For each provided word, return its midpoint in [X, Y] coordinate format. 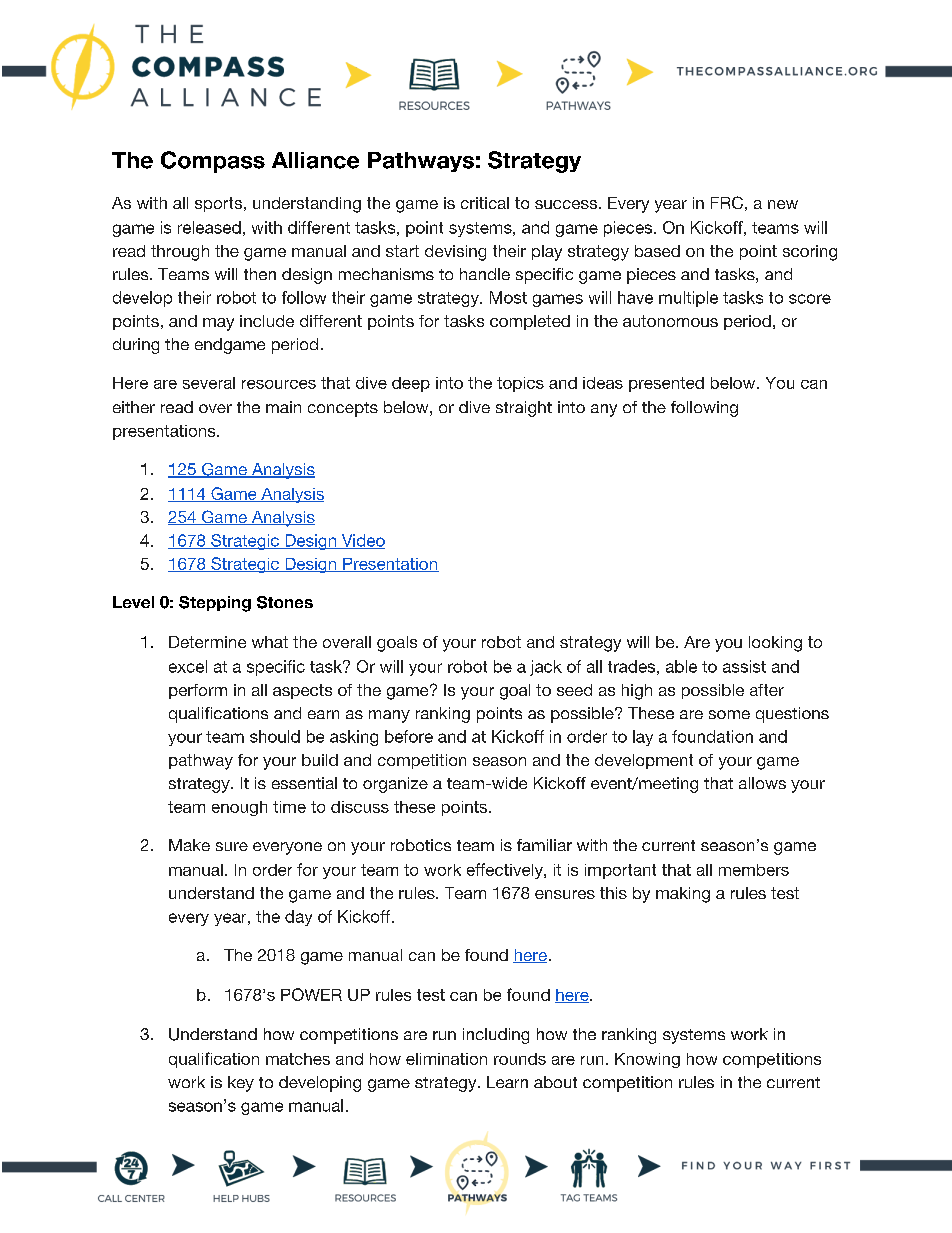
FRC [727, 202]
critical [485, 203]
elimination [446, 1059]
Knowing [647, 1060]
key [241, 1084]
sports [218, 204]
